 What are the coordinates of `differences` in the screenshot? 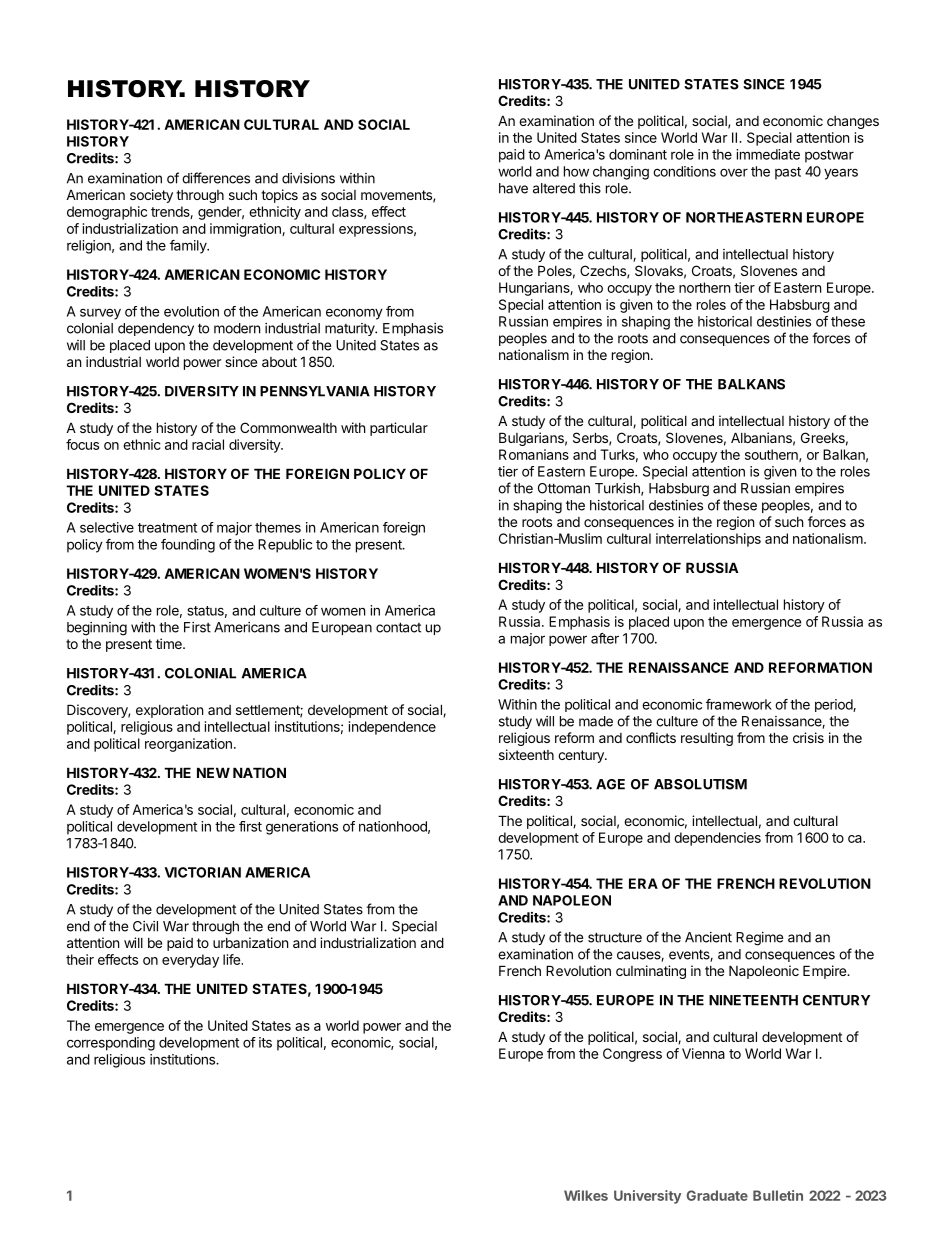 It's located at (216, 178).
